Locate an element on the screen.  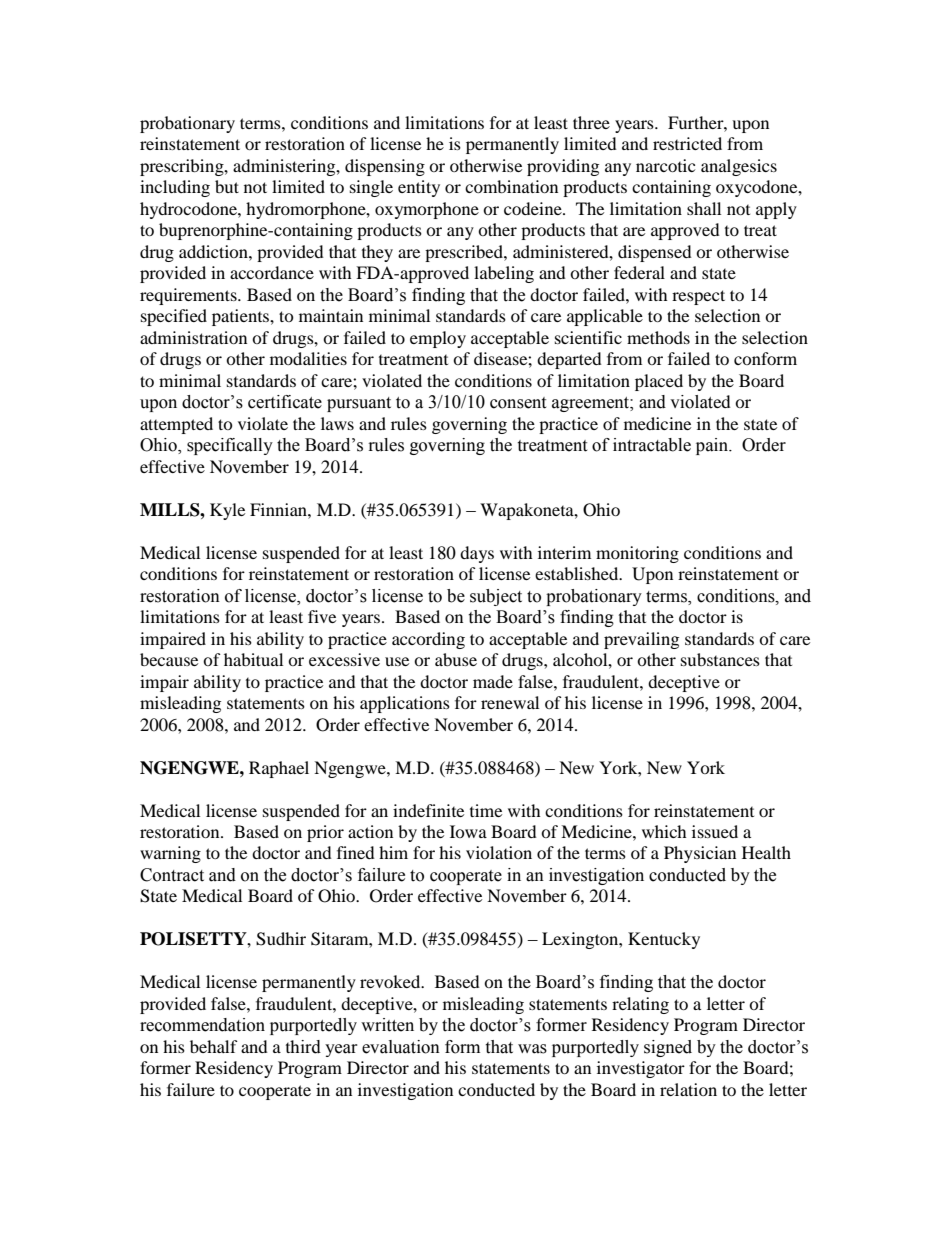
signed is located at coordinates (668, 1048).
